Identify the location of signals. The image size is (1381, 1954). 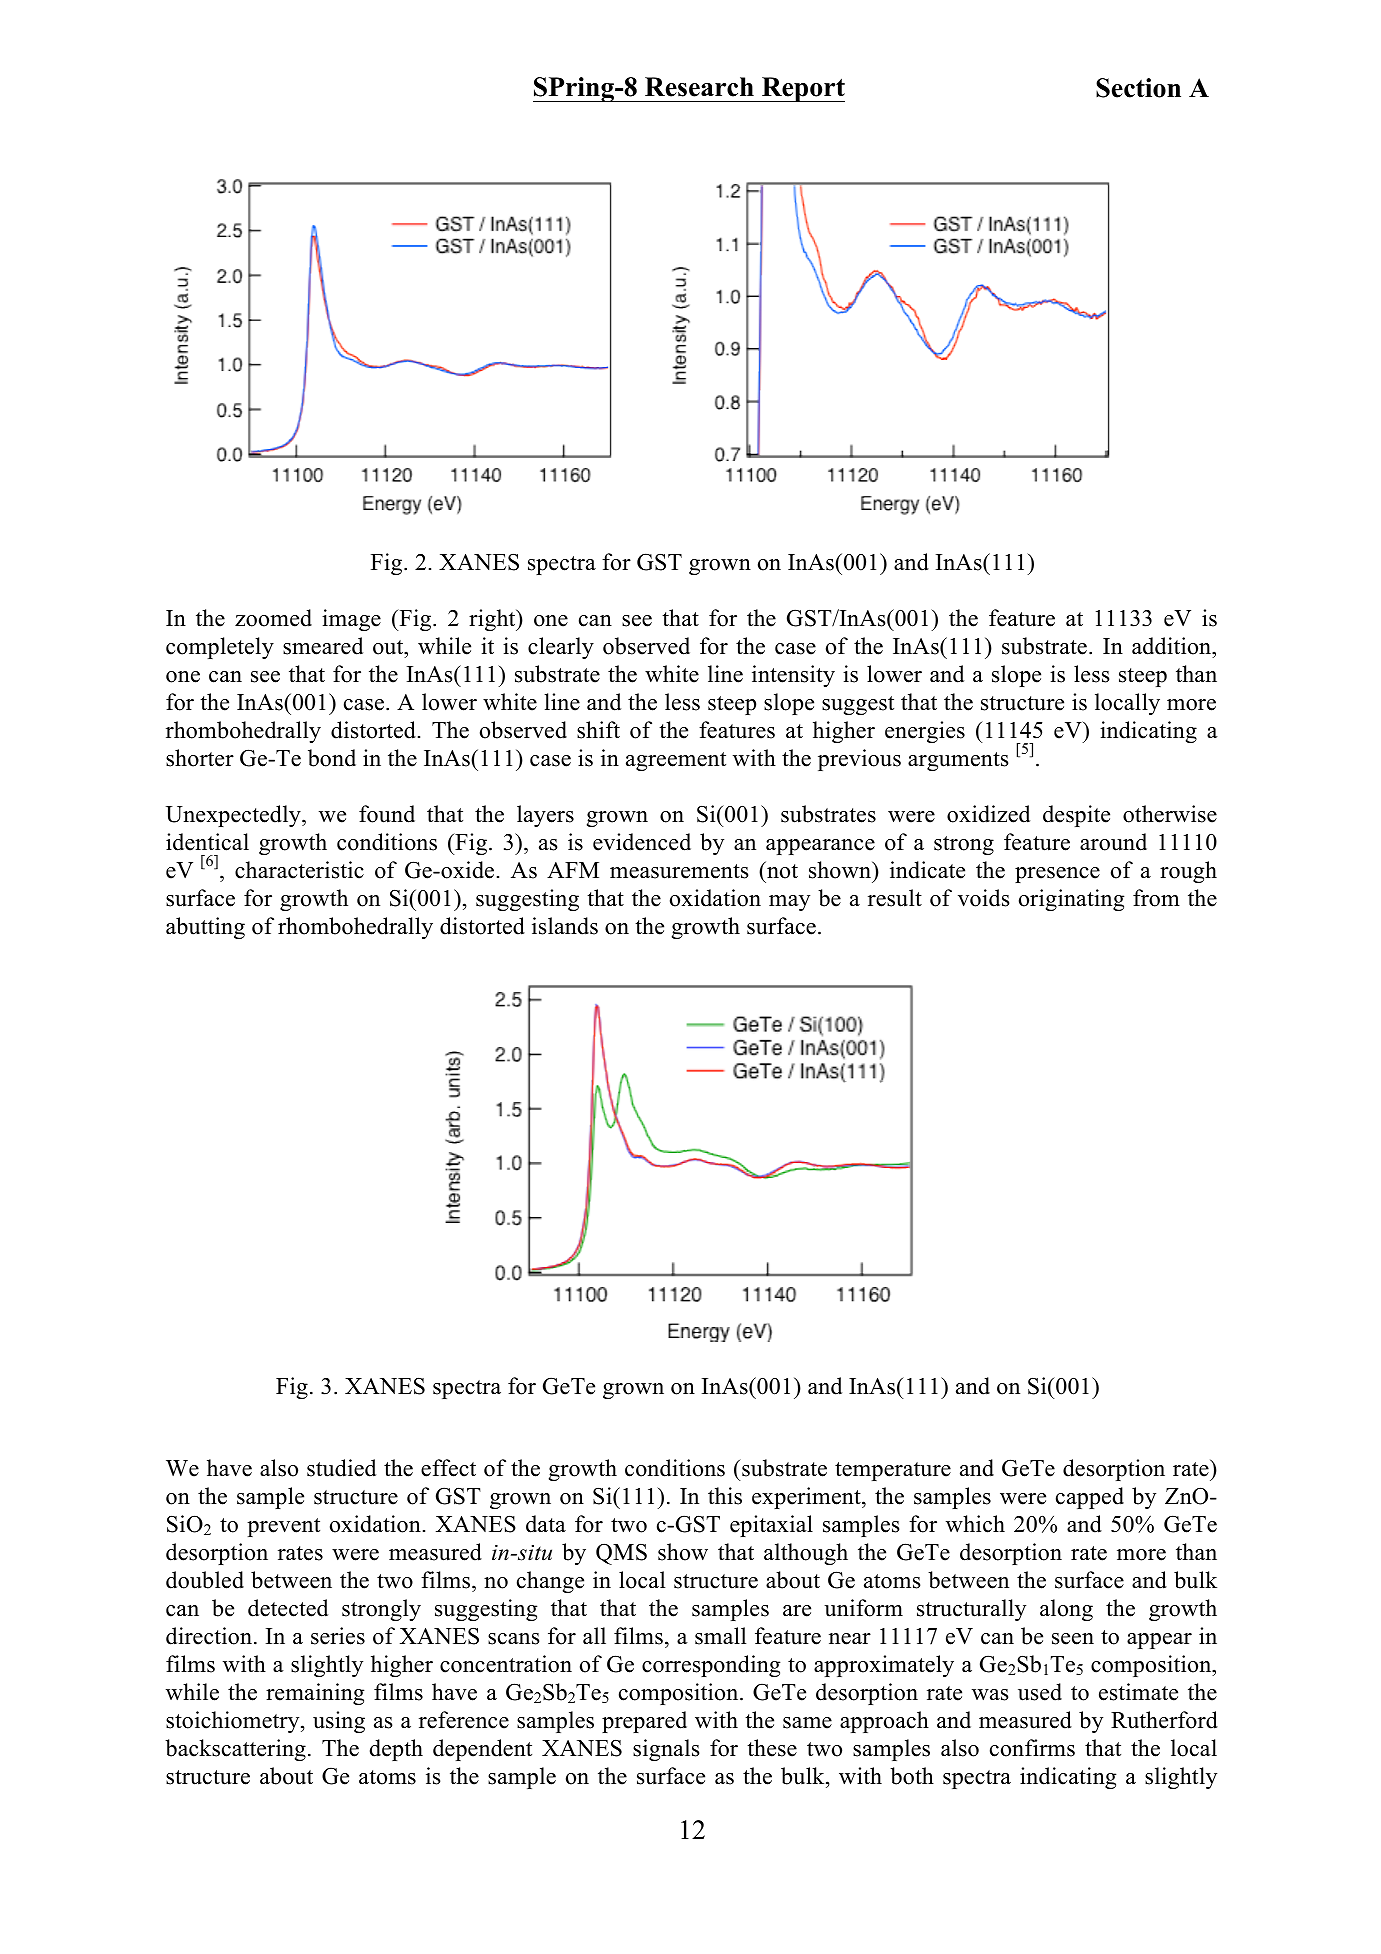
(666, 1750).
